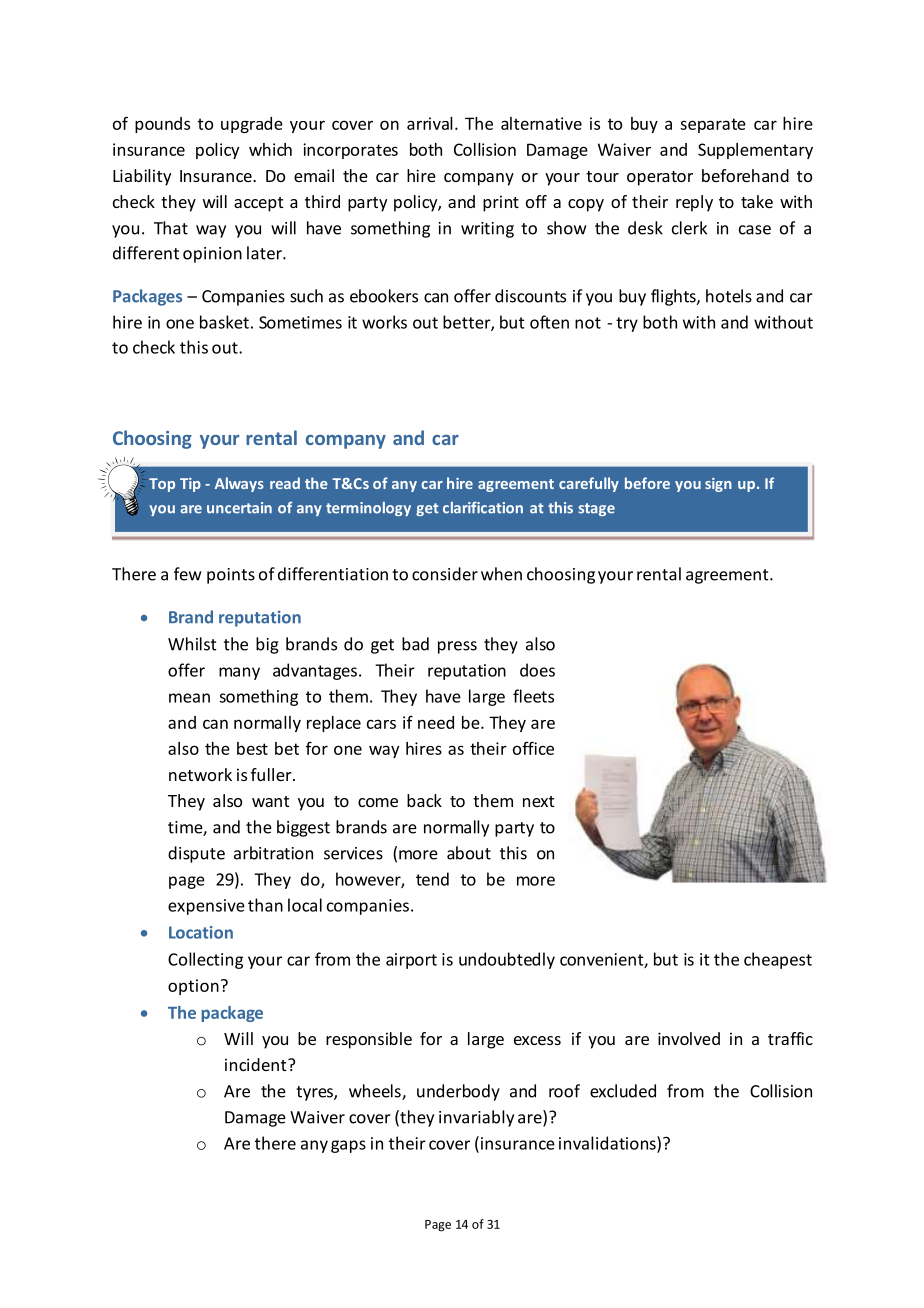 This screenshot has width=924, height=1308. Describe the element at coordinates (252, 125) in the screenshot. I see `upgrade` at that location.
